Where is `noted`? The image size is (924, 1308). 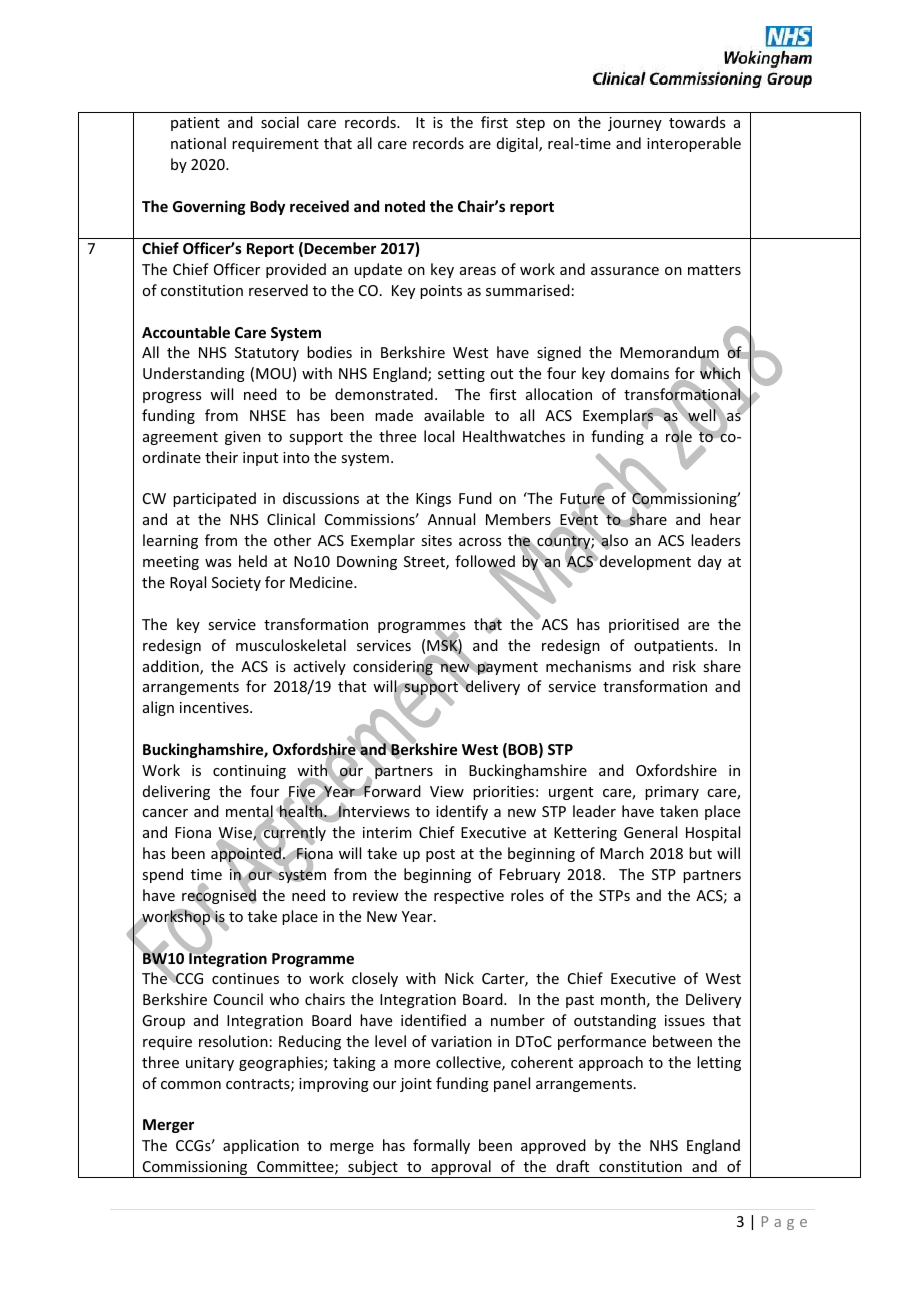
noted is located at coordinates (405, 206).
